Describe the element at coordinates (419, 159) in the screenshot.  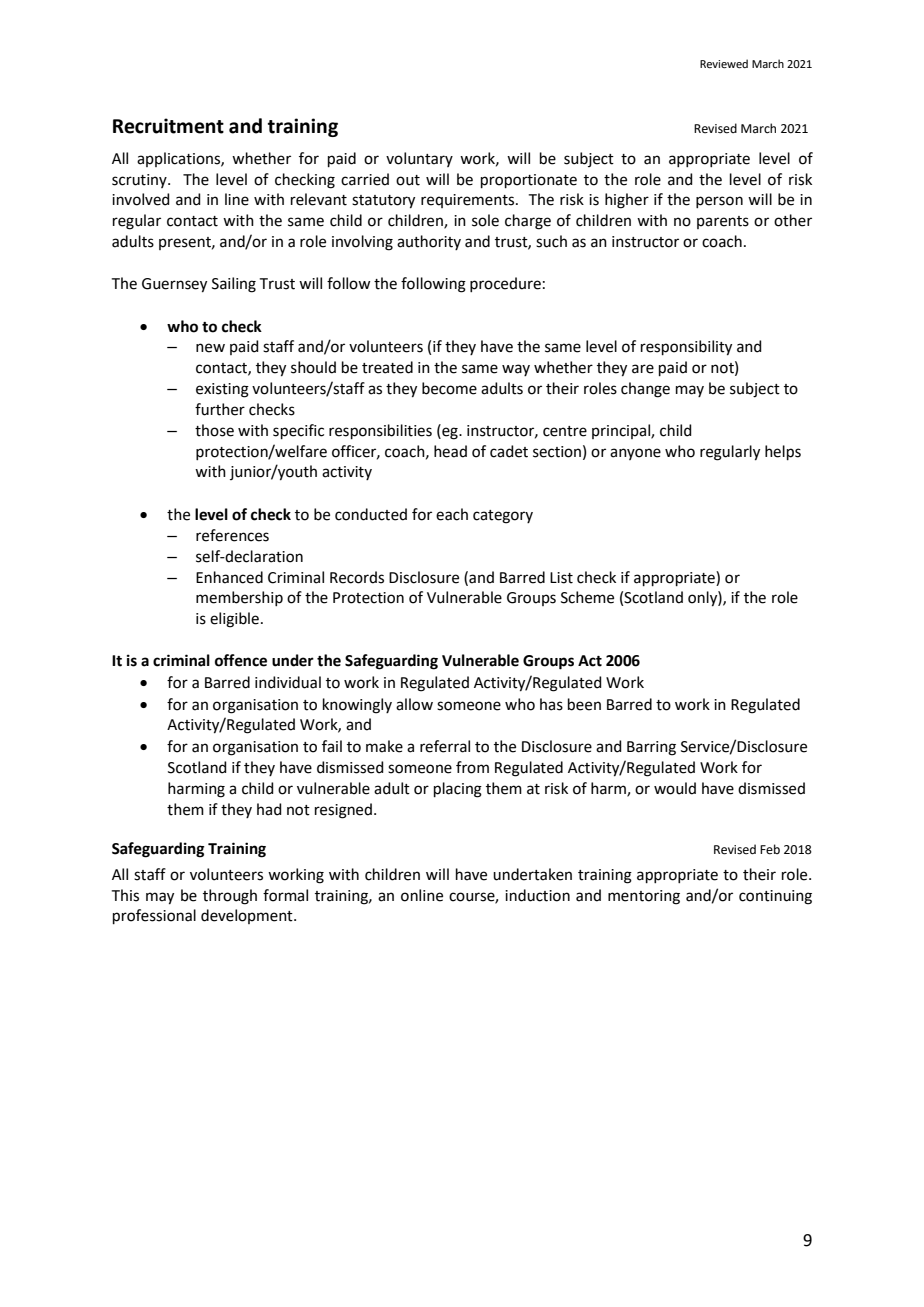
I see `voluntary` at that location.
